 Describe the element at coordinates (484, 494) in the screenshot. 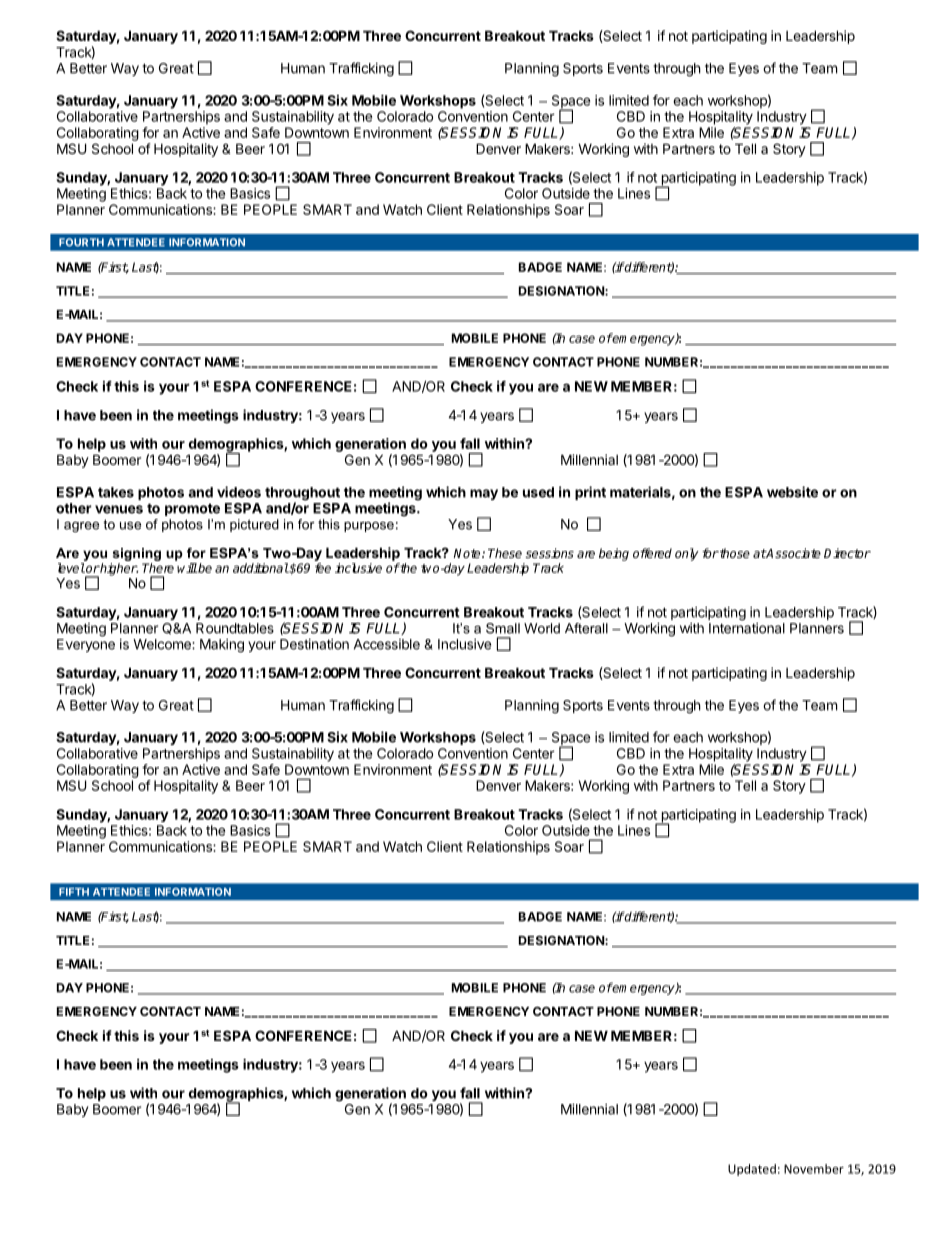

I see `may` at that location.
